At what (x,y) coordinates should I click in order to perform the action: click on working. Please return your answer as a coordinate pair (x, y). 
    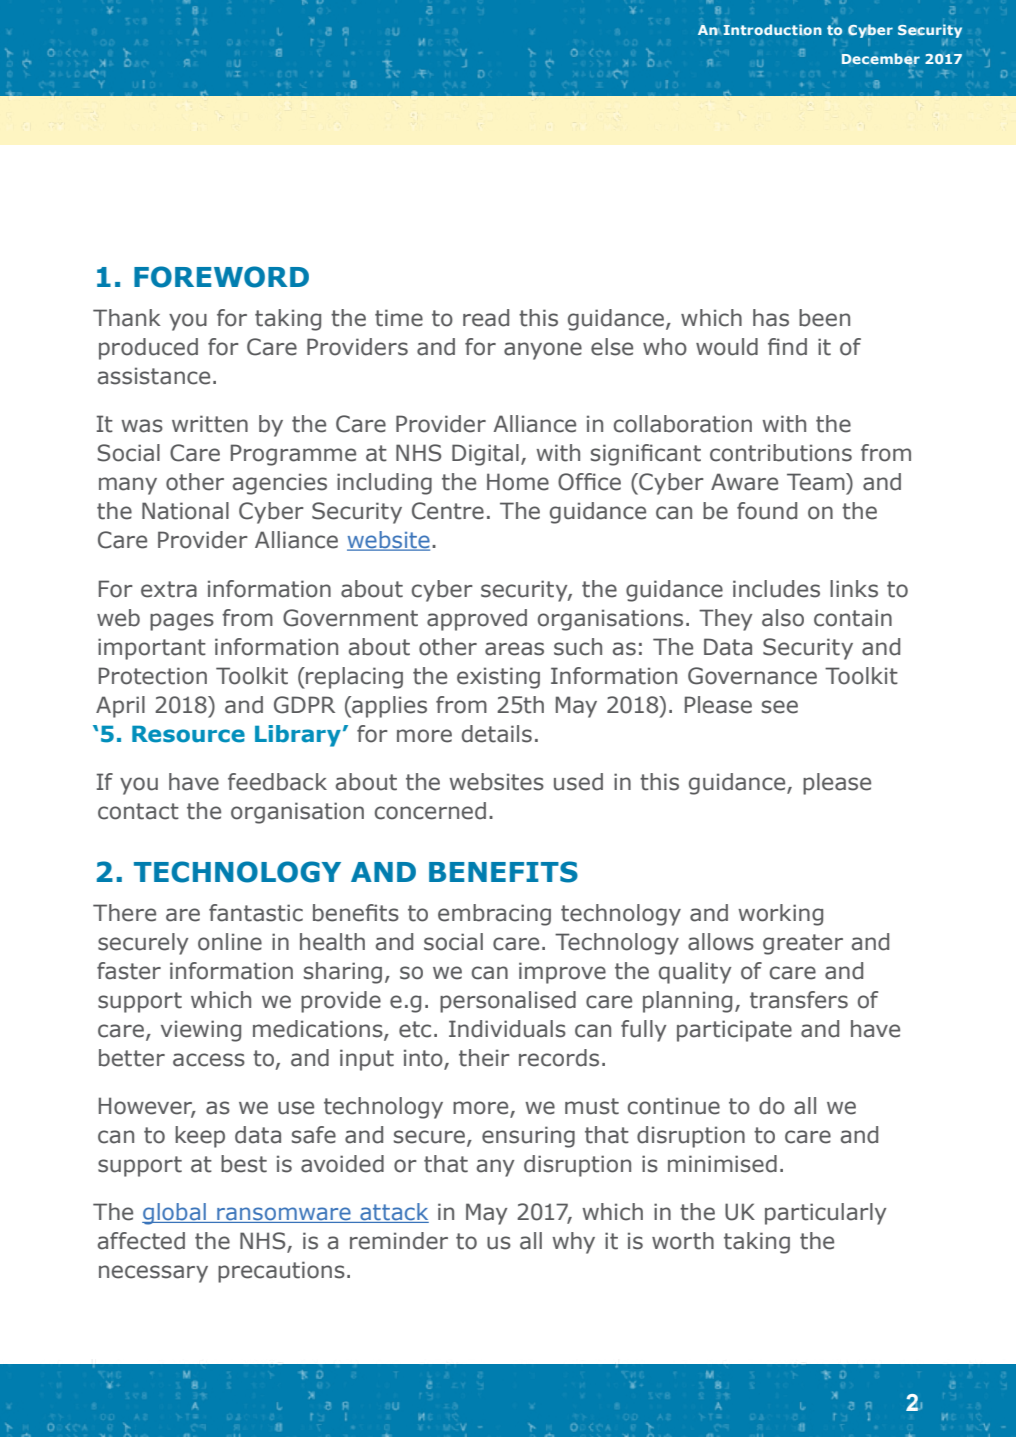
    Looking at the image, I should click on (780, 915).
